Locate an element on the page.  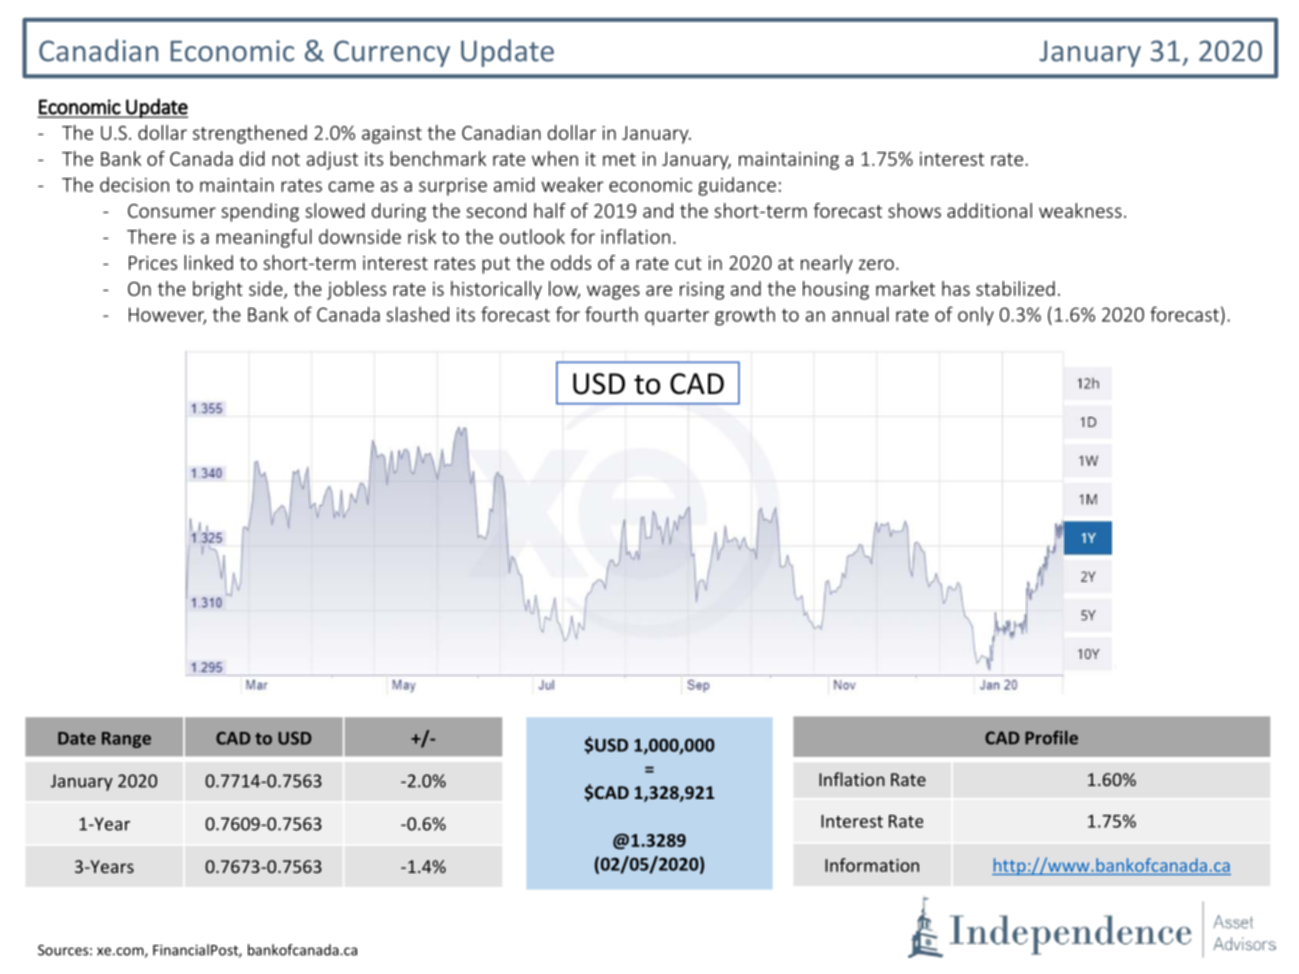
Profile is located at coordinates (1051, 737).
